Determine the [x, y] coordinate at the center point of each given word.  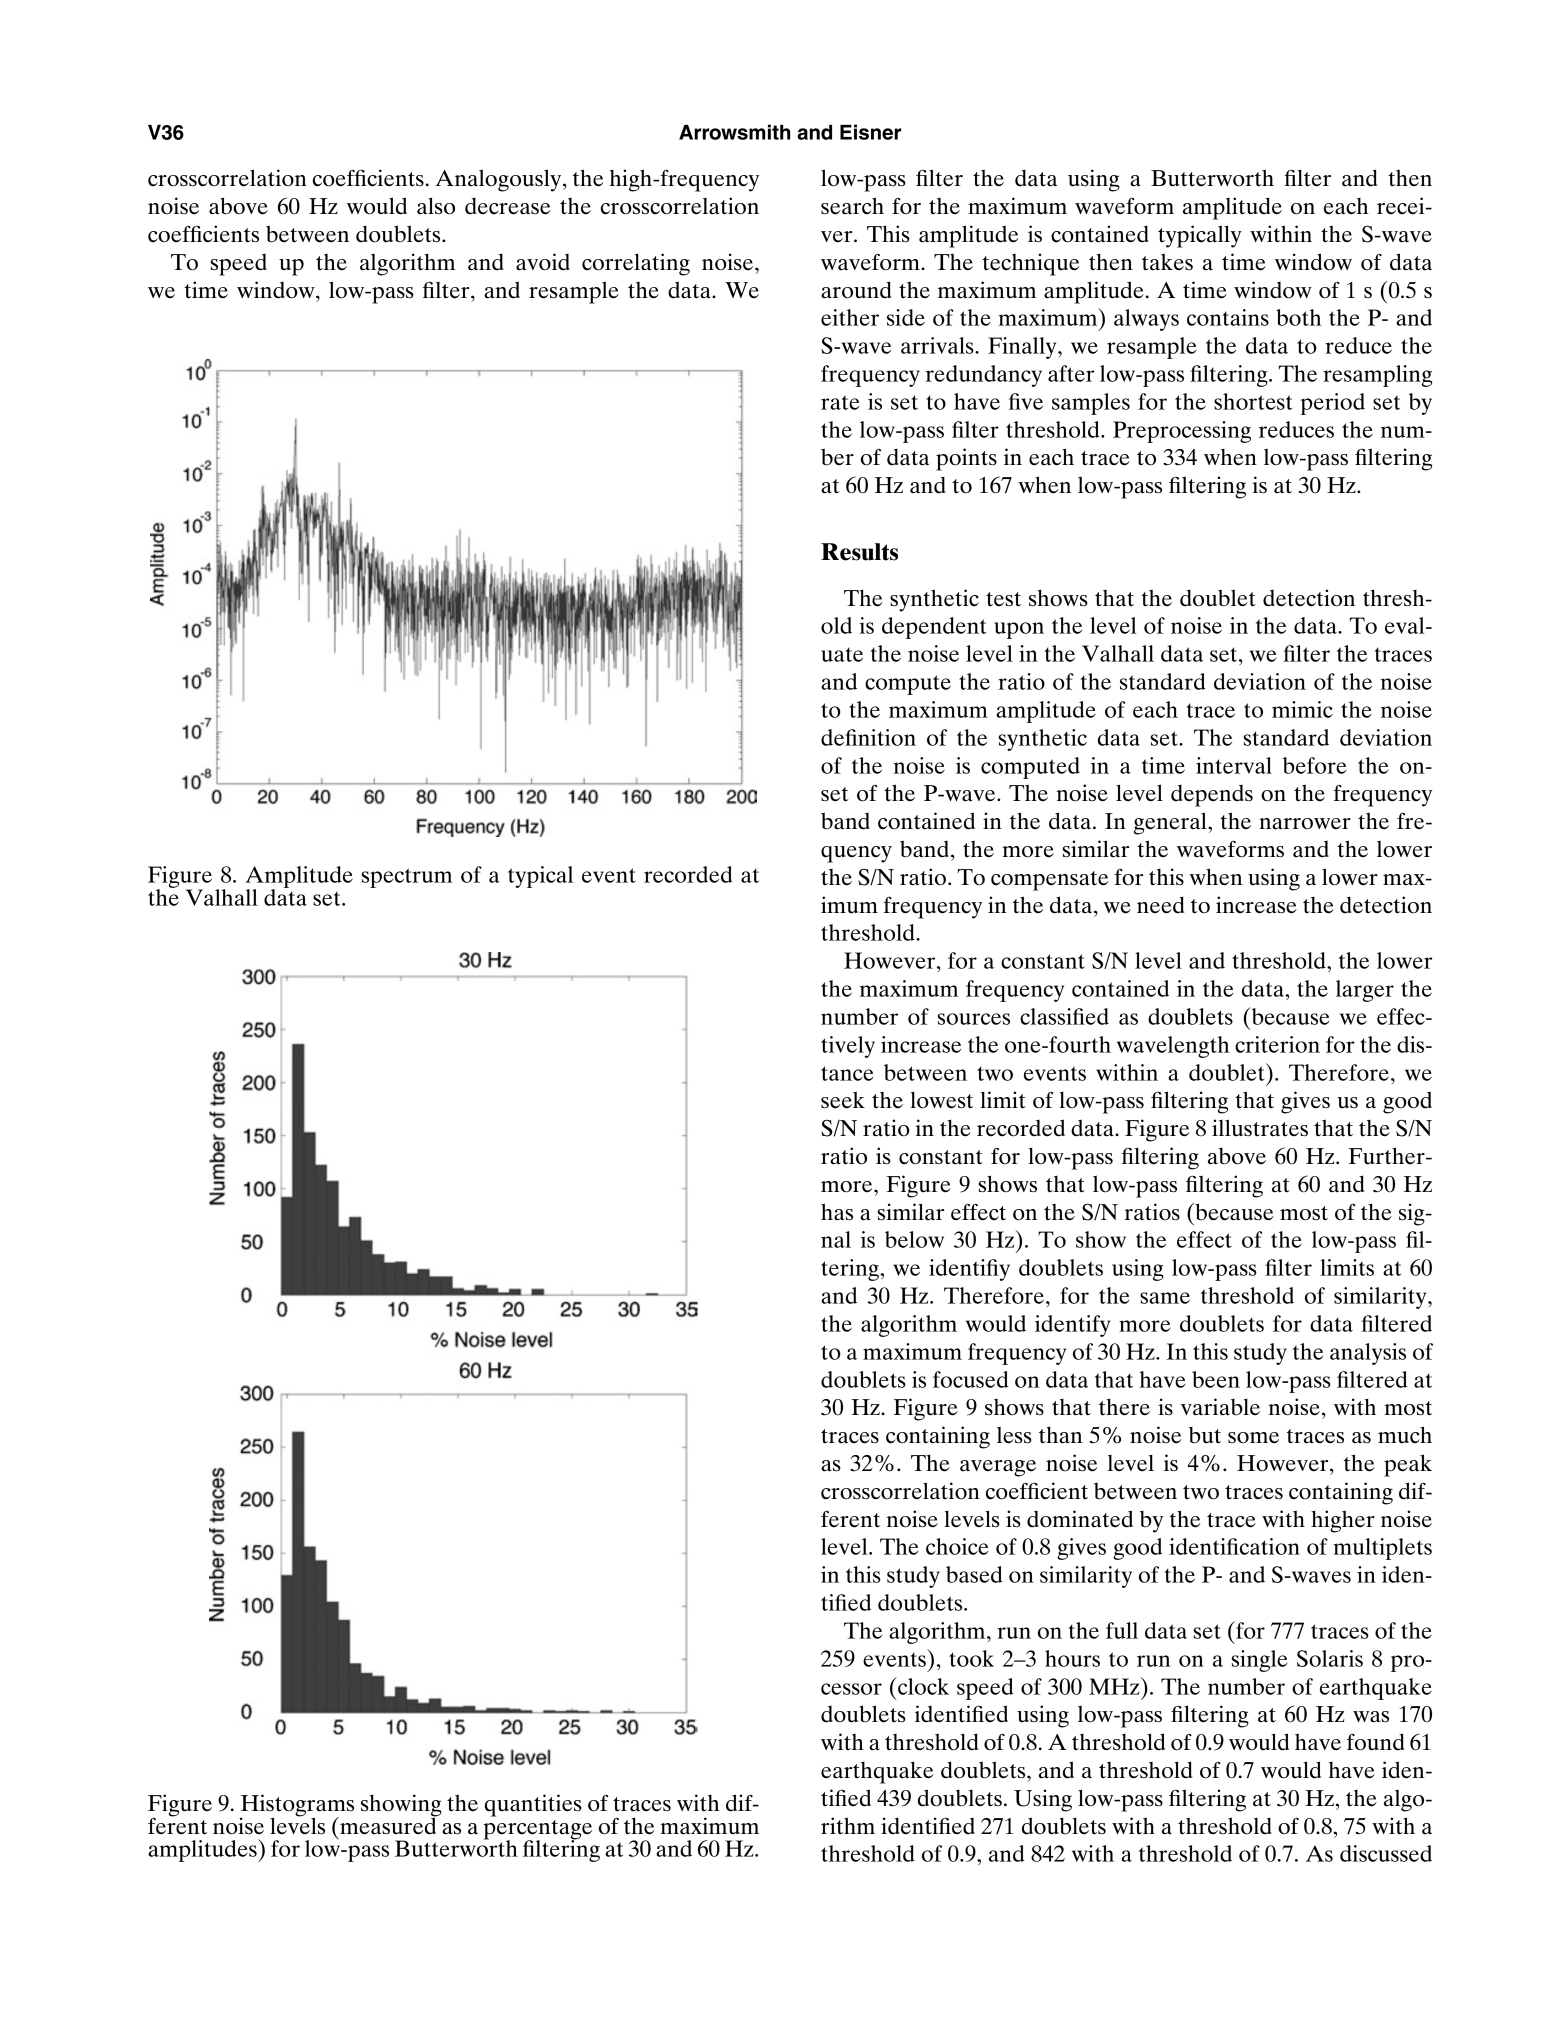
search [852, 206]
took [971, 1658]
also [436, 206]
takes [1167, 262]
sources [973, 1019]
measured [388, 1825]
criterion [1277, 1044]
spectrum [406, 878]
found [1375, 1742]
